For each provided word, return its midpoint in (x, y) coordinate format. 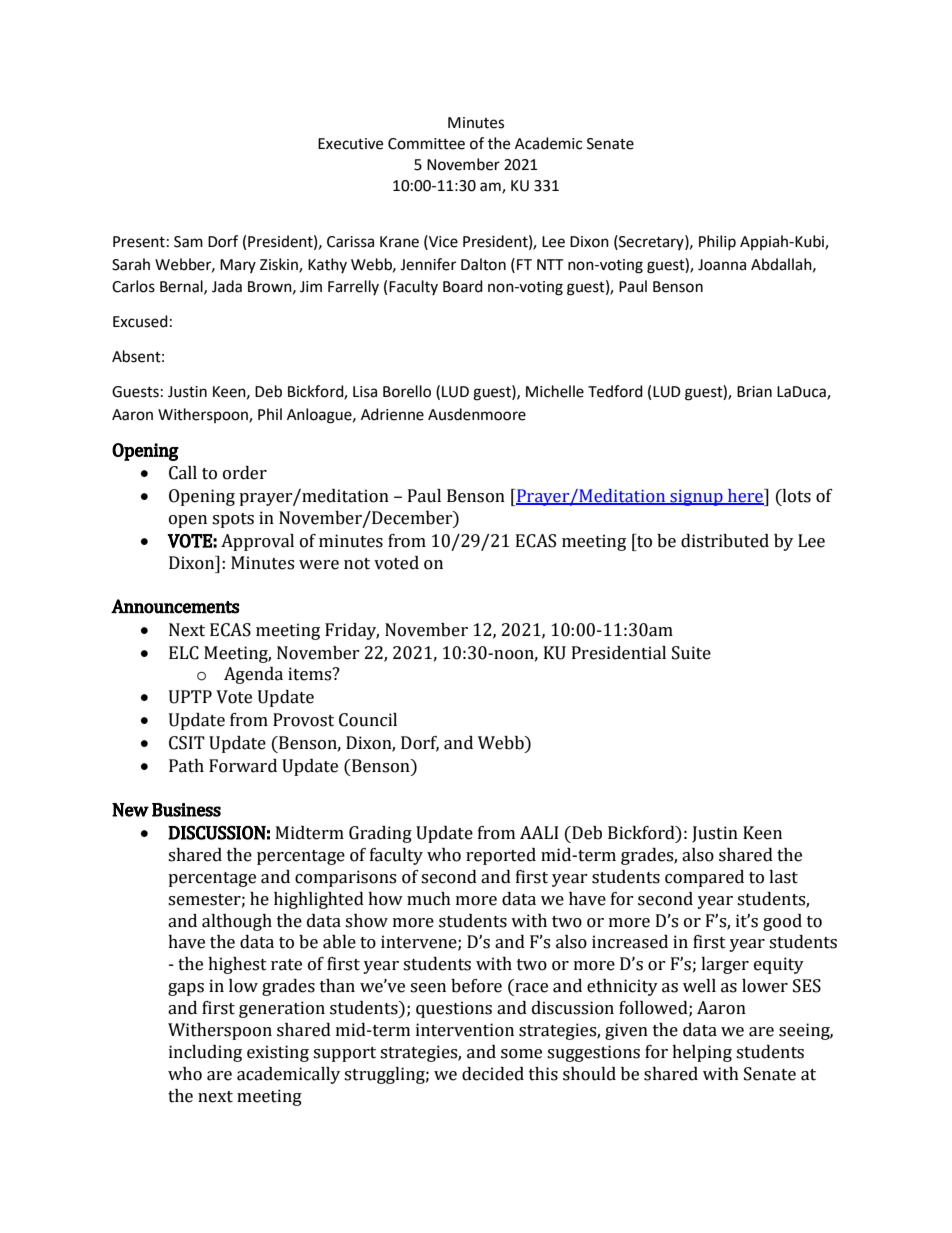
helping (702, 1053)
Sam (188, 242)
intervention (465, 1030)
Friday (352, 631)
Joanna (722, 265)
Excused (140, 321)
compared (704, 878)
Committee (426, 144)
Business (186, 810)
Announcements (175, 606)
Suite (691, 653)
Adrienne (392, 414)
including (205, 1053)
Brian (754, 392)
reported (501, 856)
